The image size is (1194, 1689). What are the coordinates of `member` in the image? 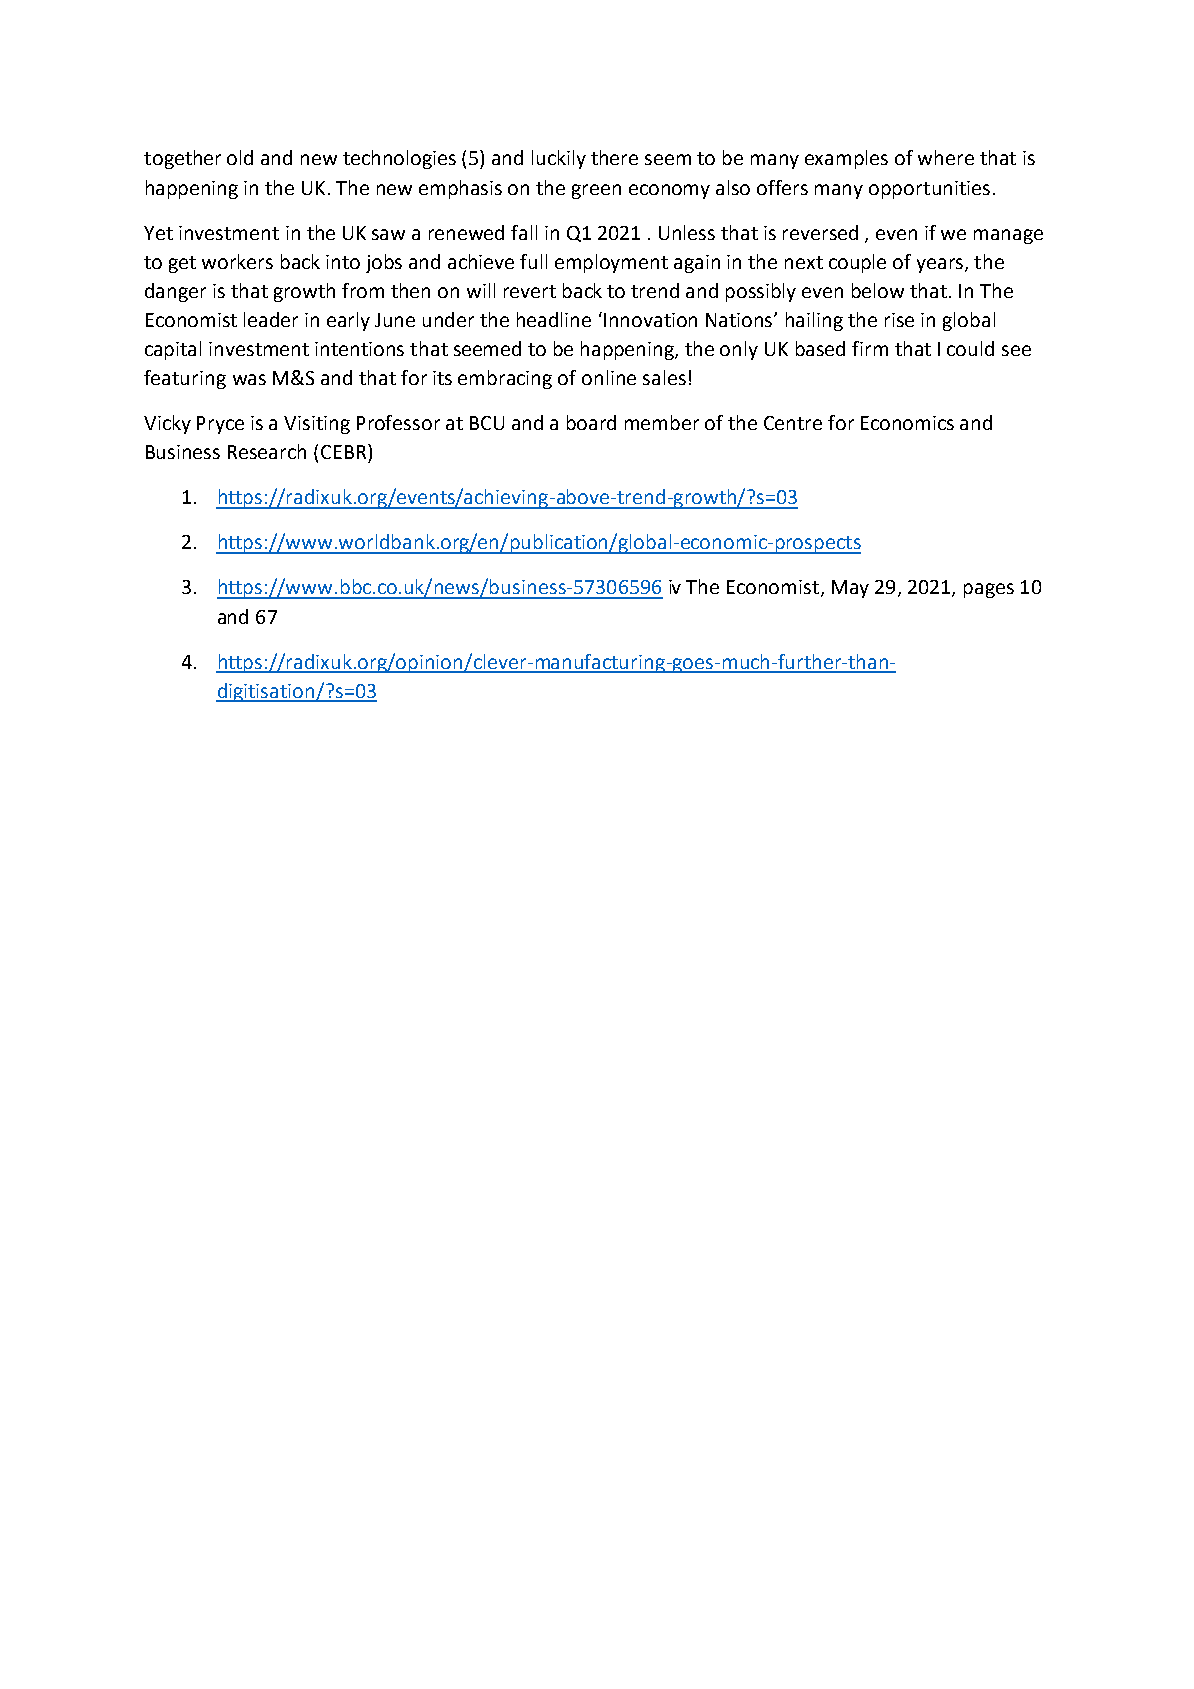 It's located at (662, 422).
